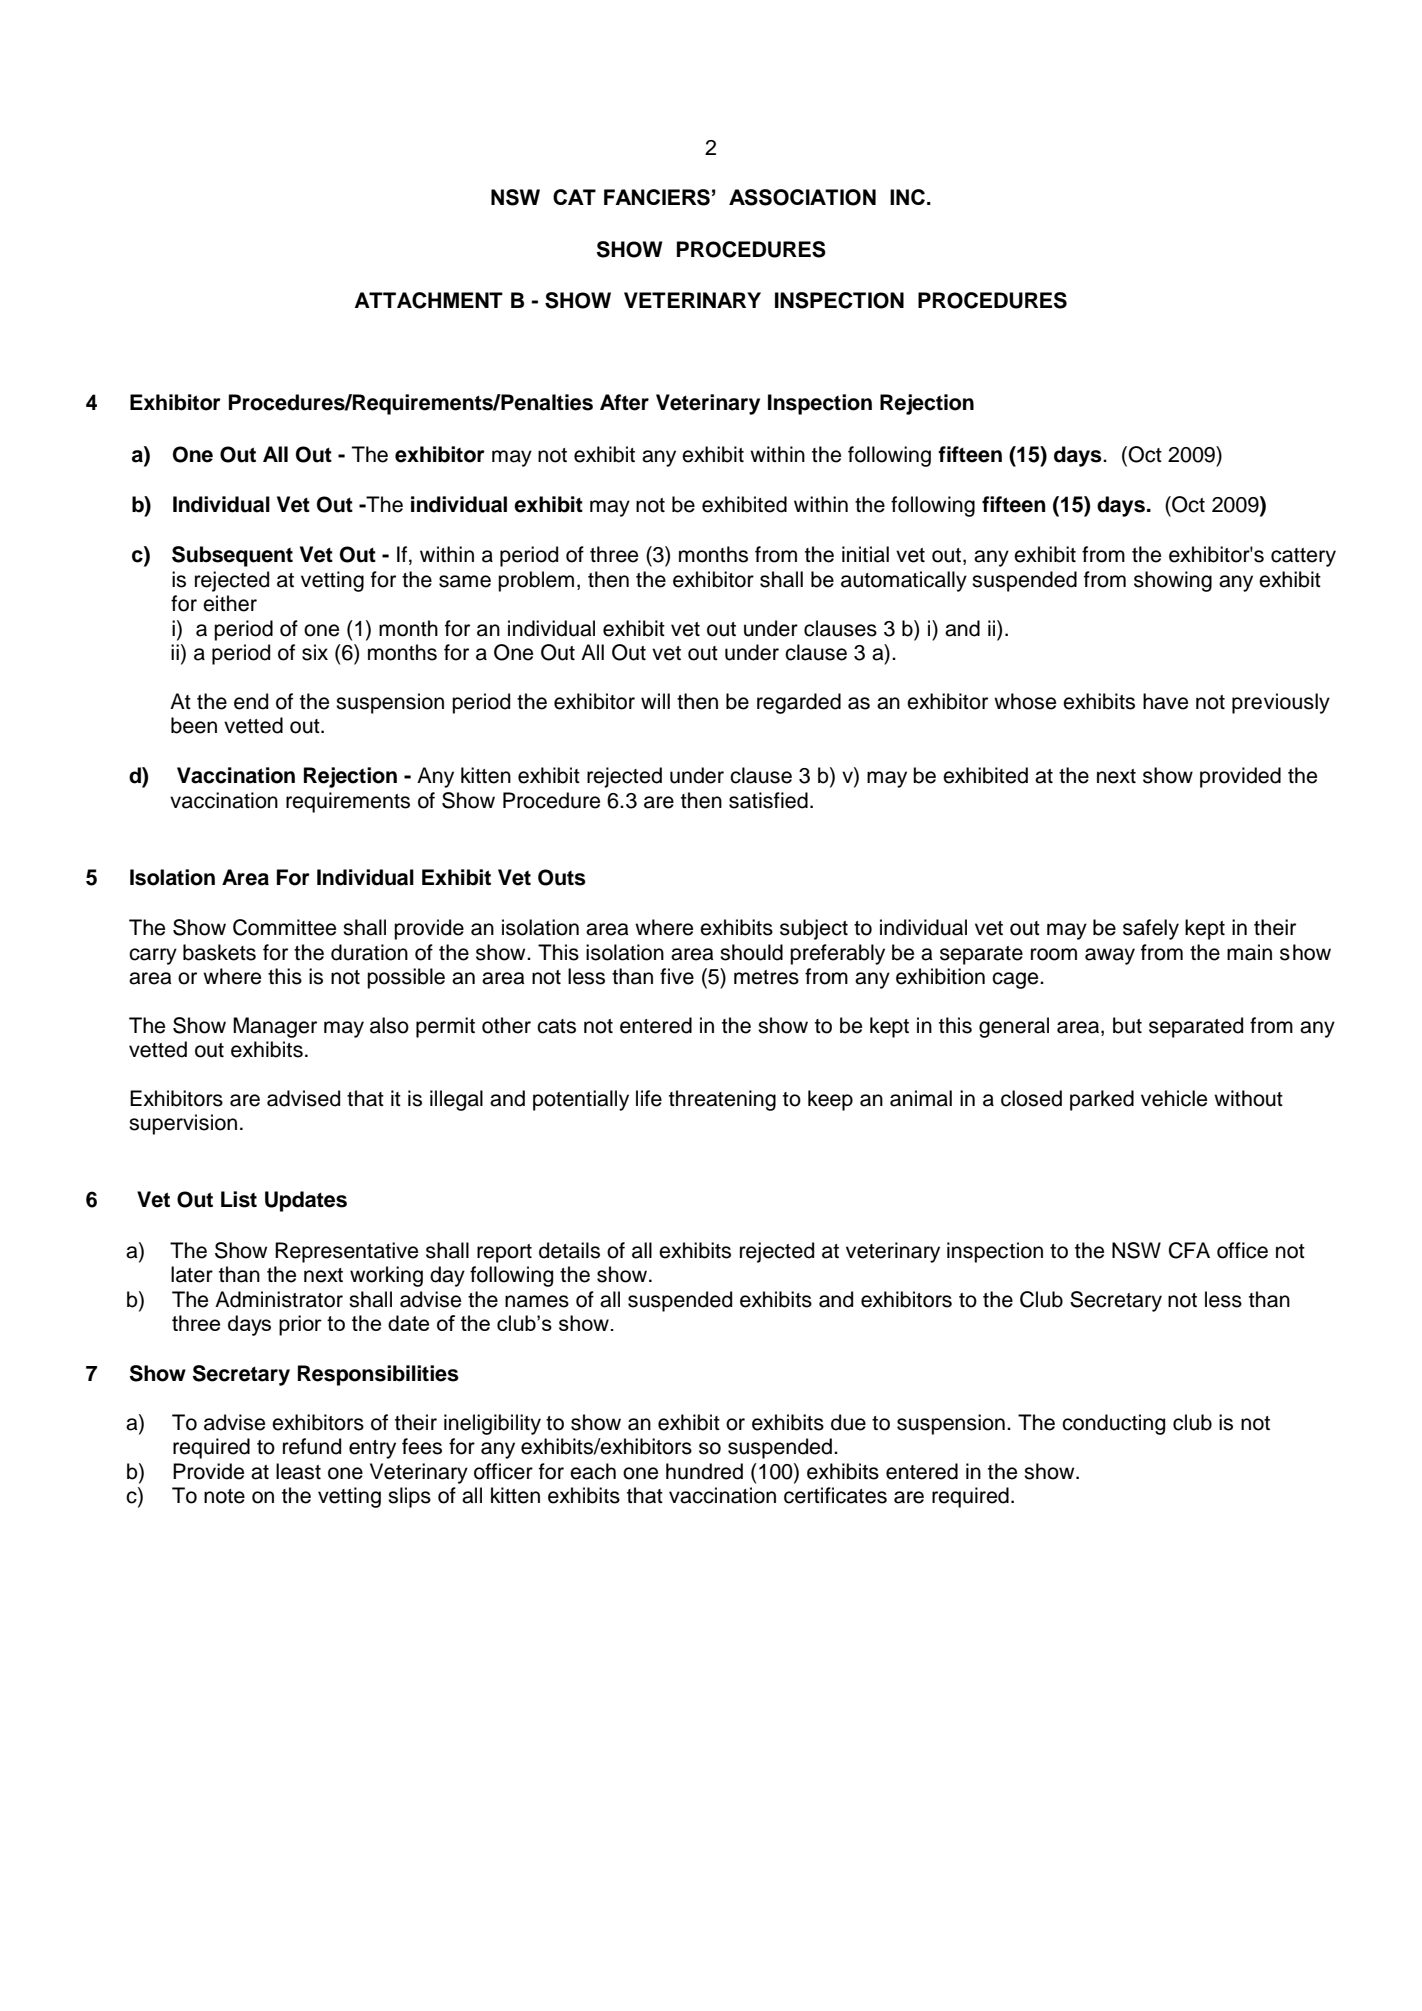 This screenshot has width=1422, height=2011. Describe the element at coordinates (1174, 1098) in the screenshot. I see `vehicle` at that location.
